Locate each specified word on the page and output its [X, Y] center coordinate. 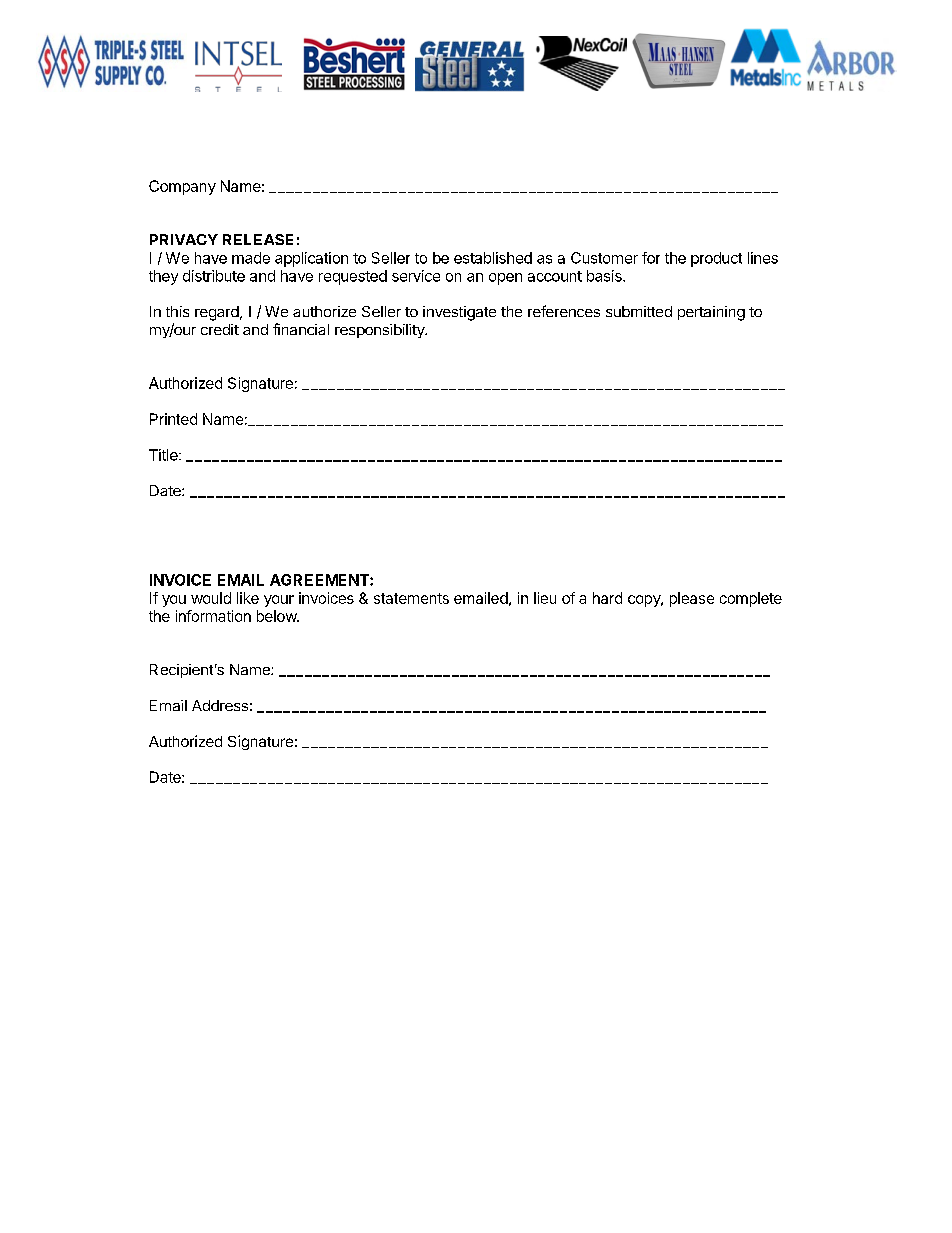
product [716, 259]
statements [411, 598]
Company [182, 187]
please [692, 599]
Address [220, 705]
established [493, 258]
